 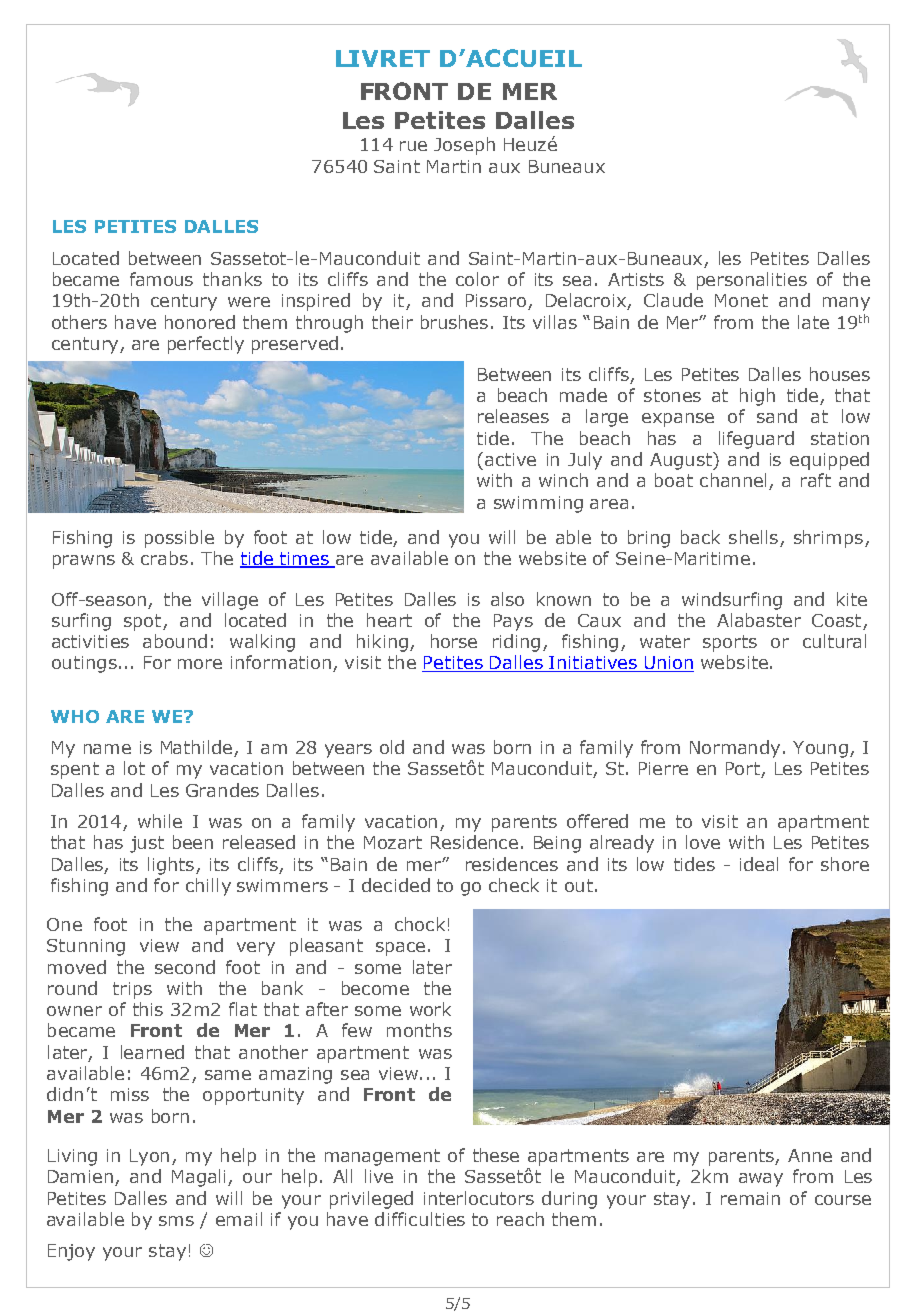 What do you see at coordinates (454, 641) in the image?
I see `horse` at bounding box center [454, 641].
